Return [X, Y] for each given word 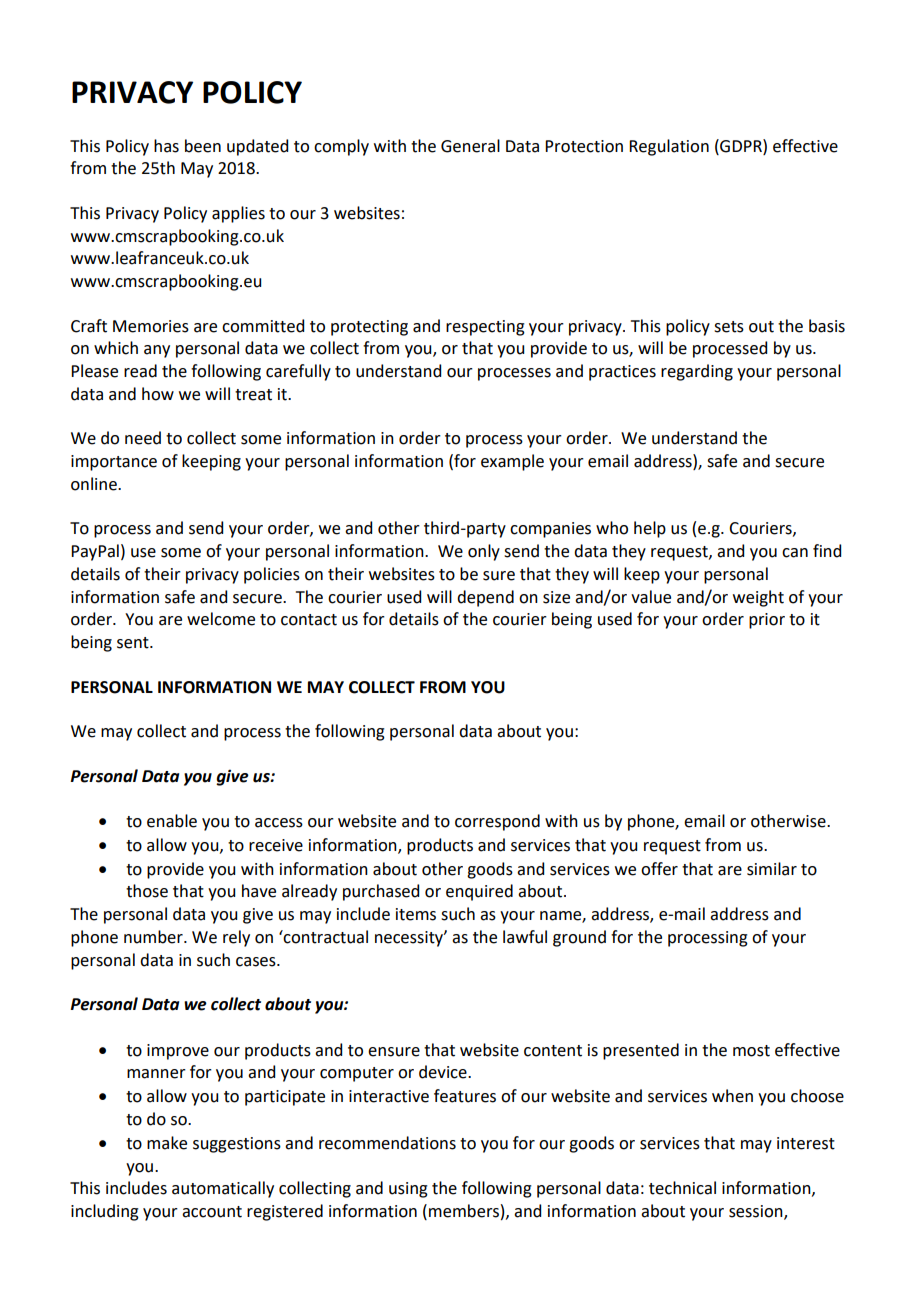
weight [758, 598]
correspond [497, 822]
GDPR [741, 146]
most [751, 1051]
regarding [697, 372]
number [154, 937]
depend [485, 598]
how [158, 394]
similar [772, 869]
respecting [485, 328]
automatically [223, 1189]
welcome [221, 619]
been [203, 146]
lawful [525, 937]
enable [172, 821]
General [470, 146]
